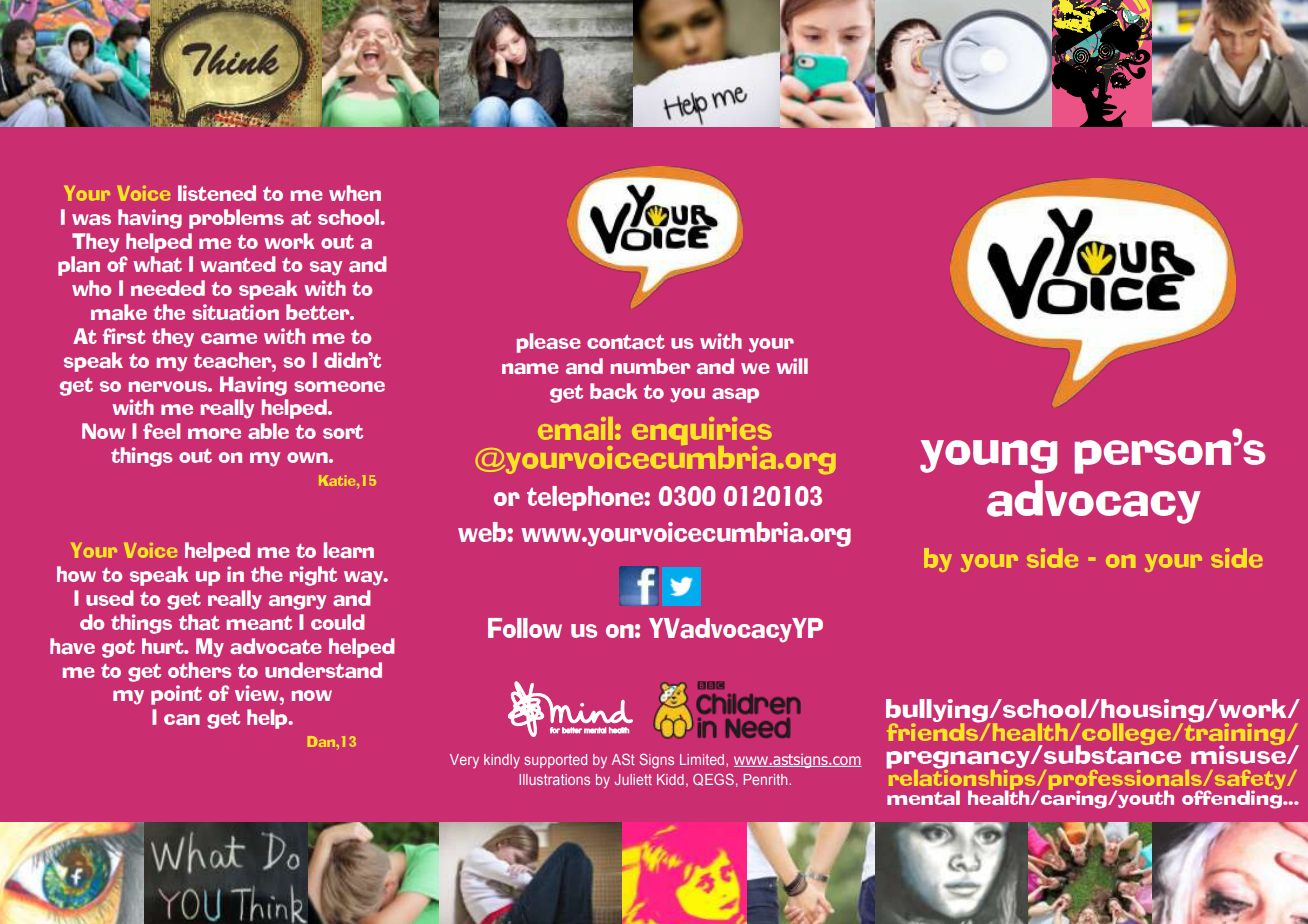 The height and width of the screenshot is (924, 1308). Describe the element at coordinates (702, 432) in the screenshot. I see `enquiries` at that location.
